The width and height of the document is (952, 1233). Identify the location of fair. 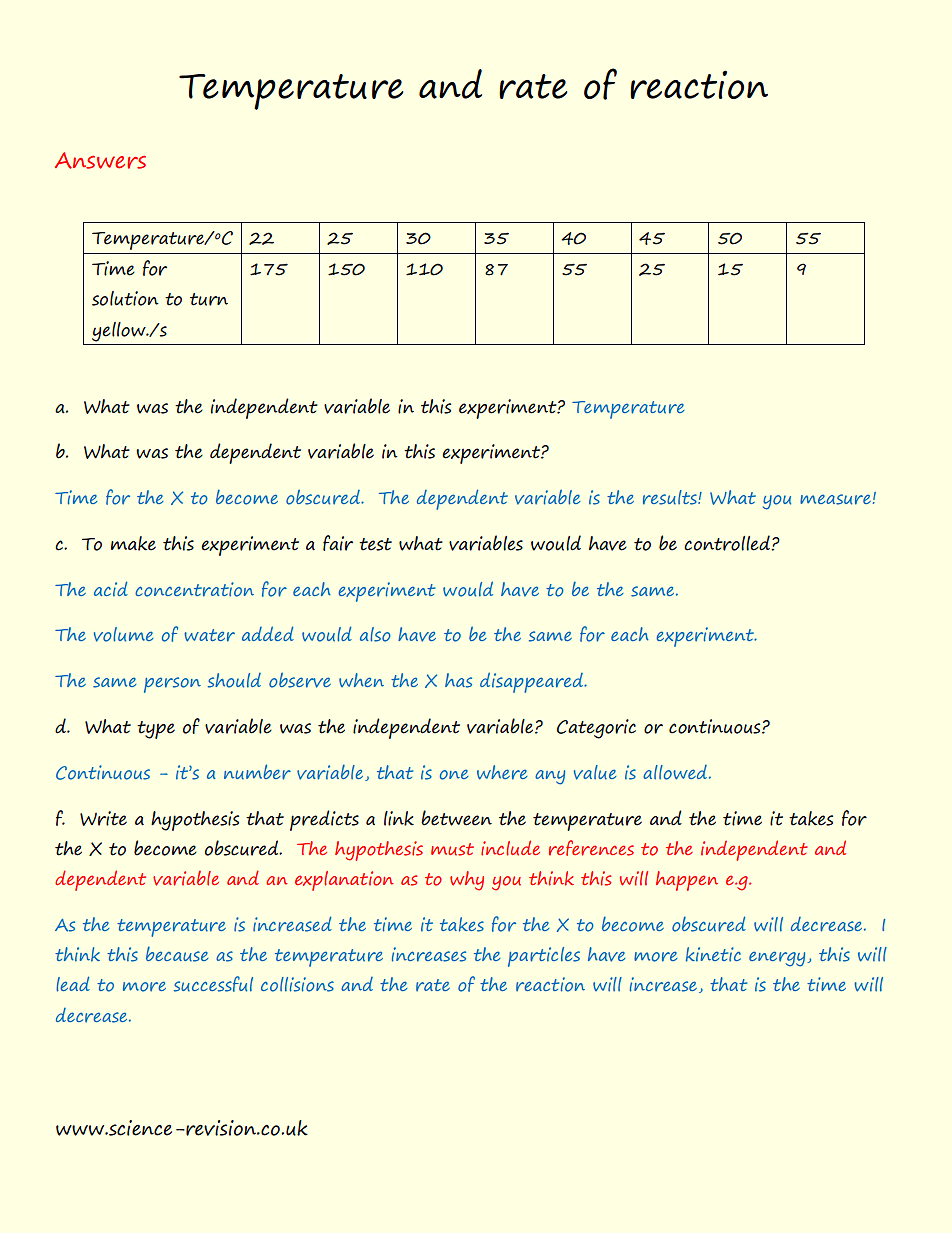
(338, 543).
